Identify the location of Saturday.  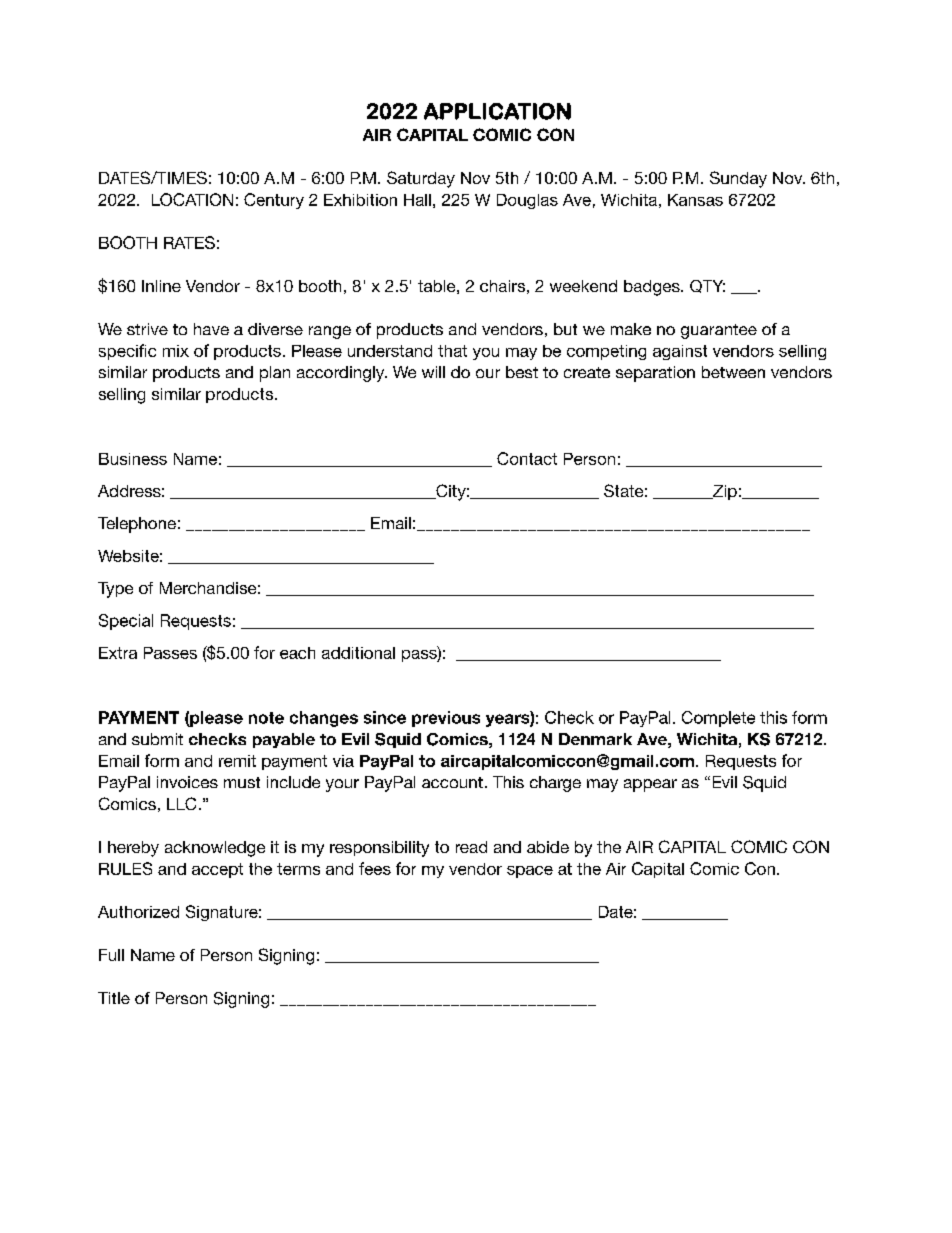
(421, 179).
